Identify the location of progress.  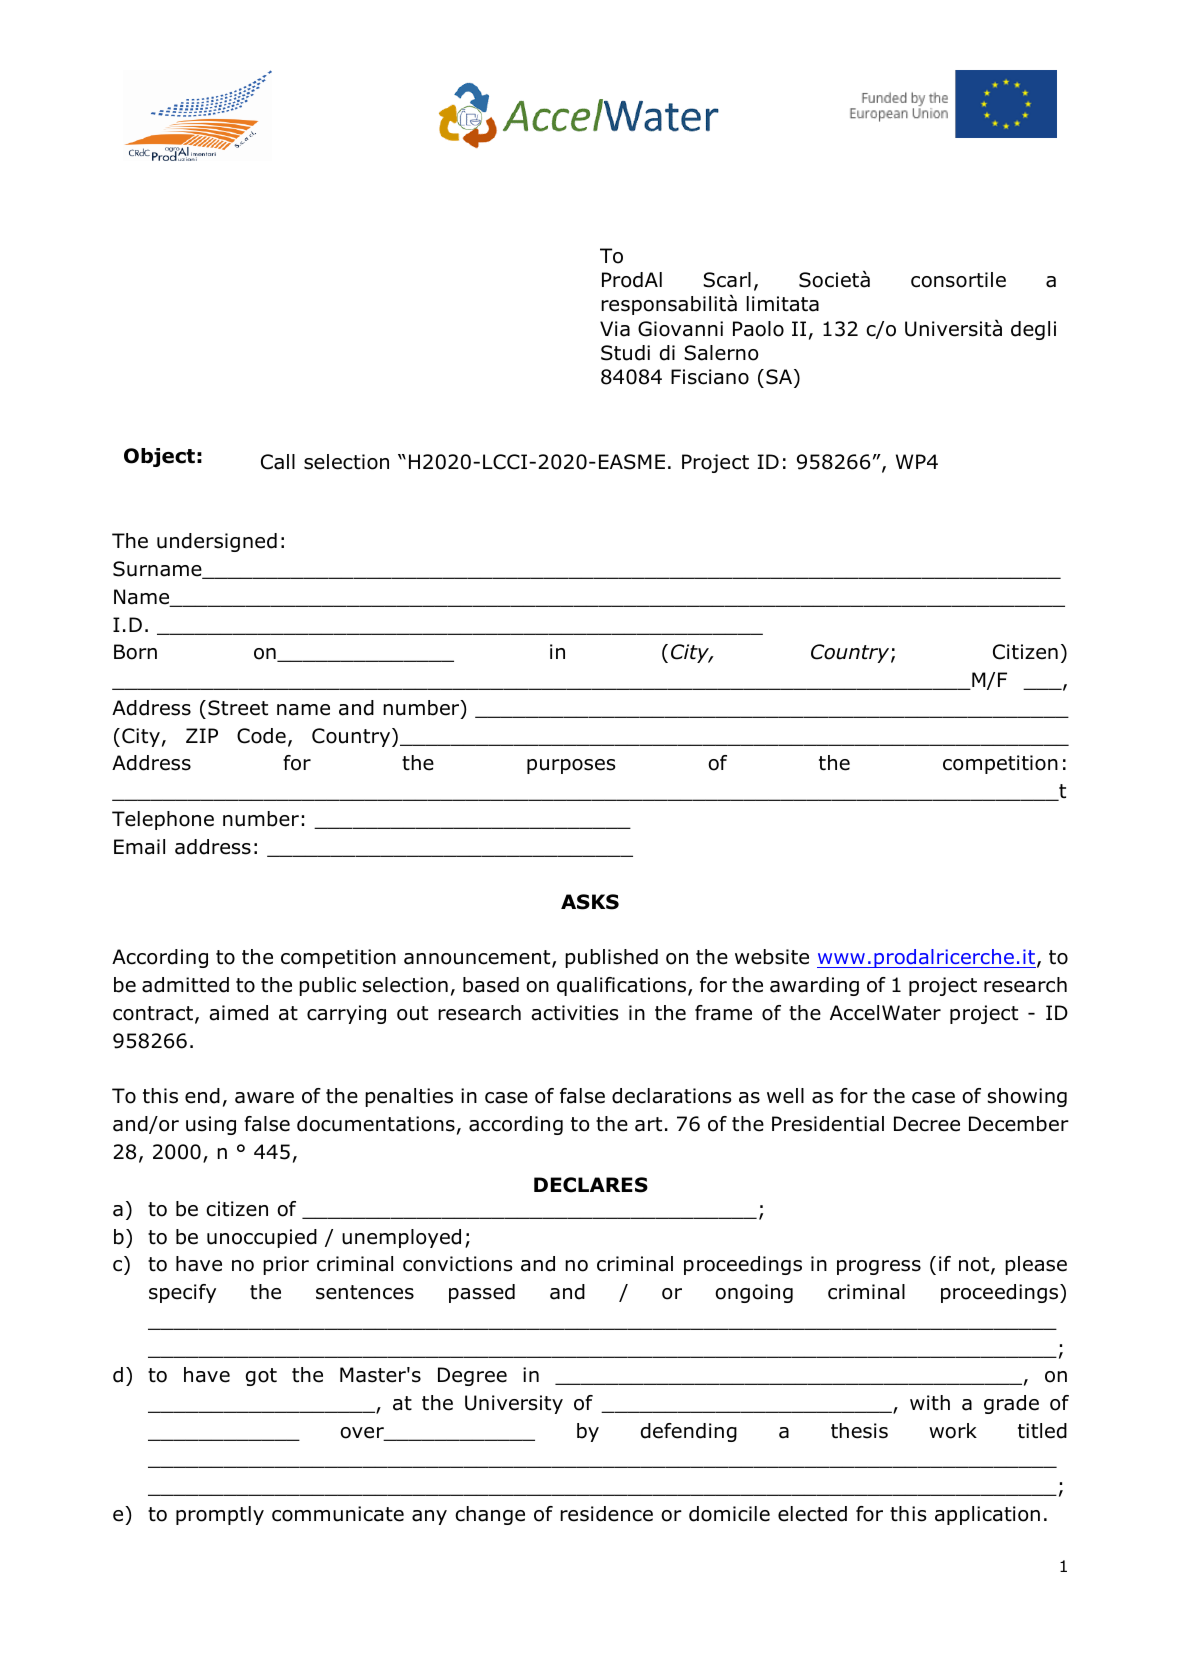
(879, 1267).
